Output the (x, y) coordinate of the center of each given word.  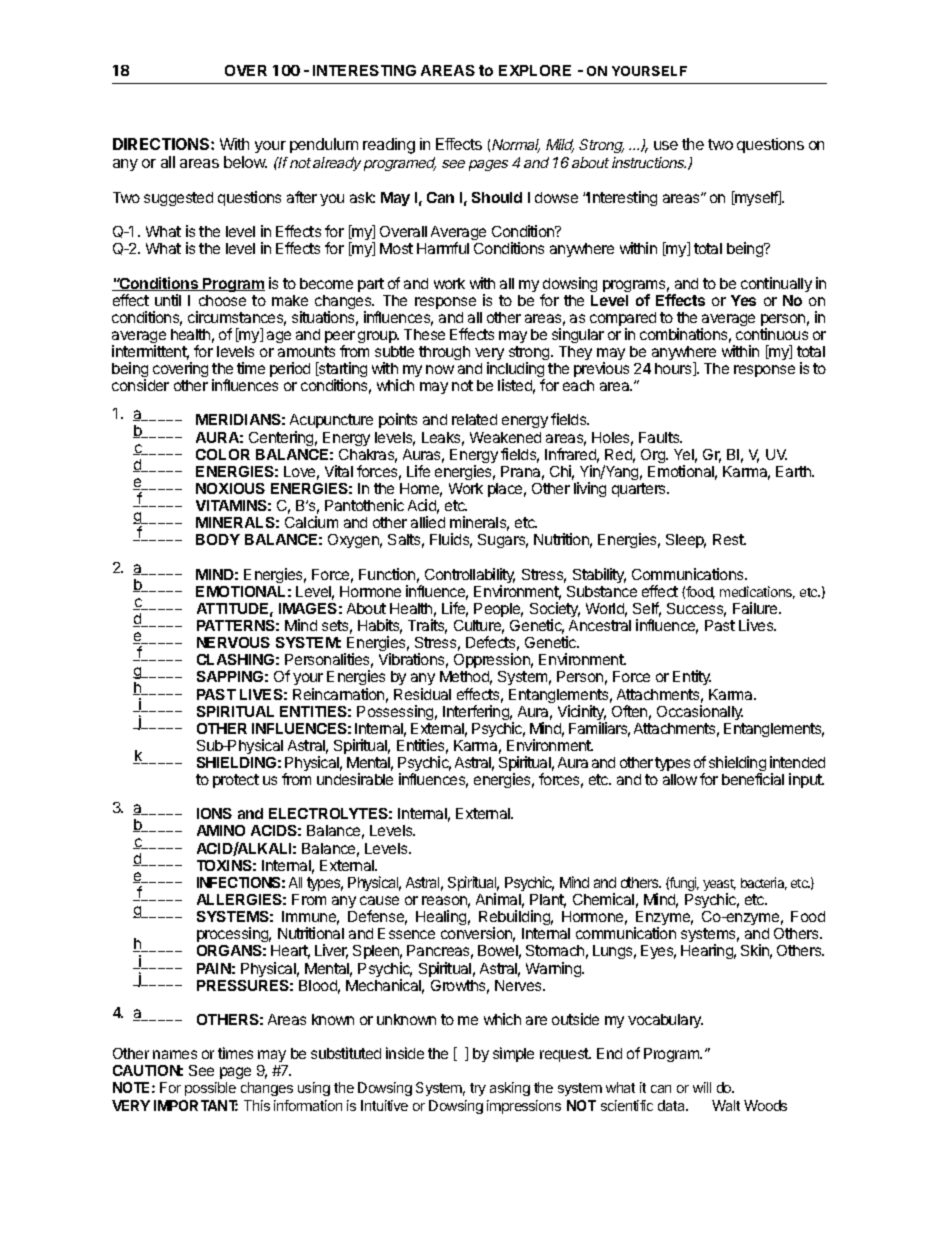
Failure (756, 608)
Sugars (503, 541)
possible (210, 1089)
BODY (218, 539)
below (245, 162)
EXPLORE (535, 70)
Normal (516, 146)
